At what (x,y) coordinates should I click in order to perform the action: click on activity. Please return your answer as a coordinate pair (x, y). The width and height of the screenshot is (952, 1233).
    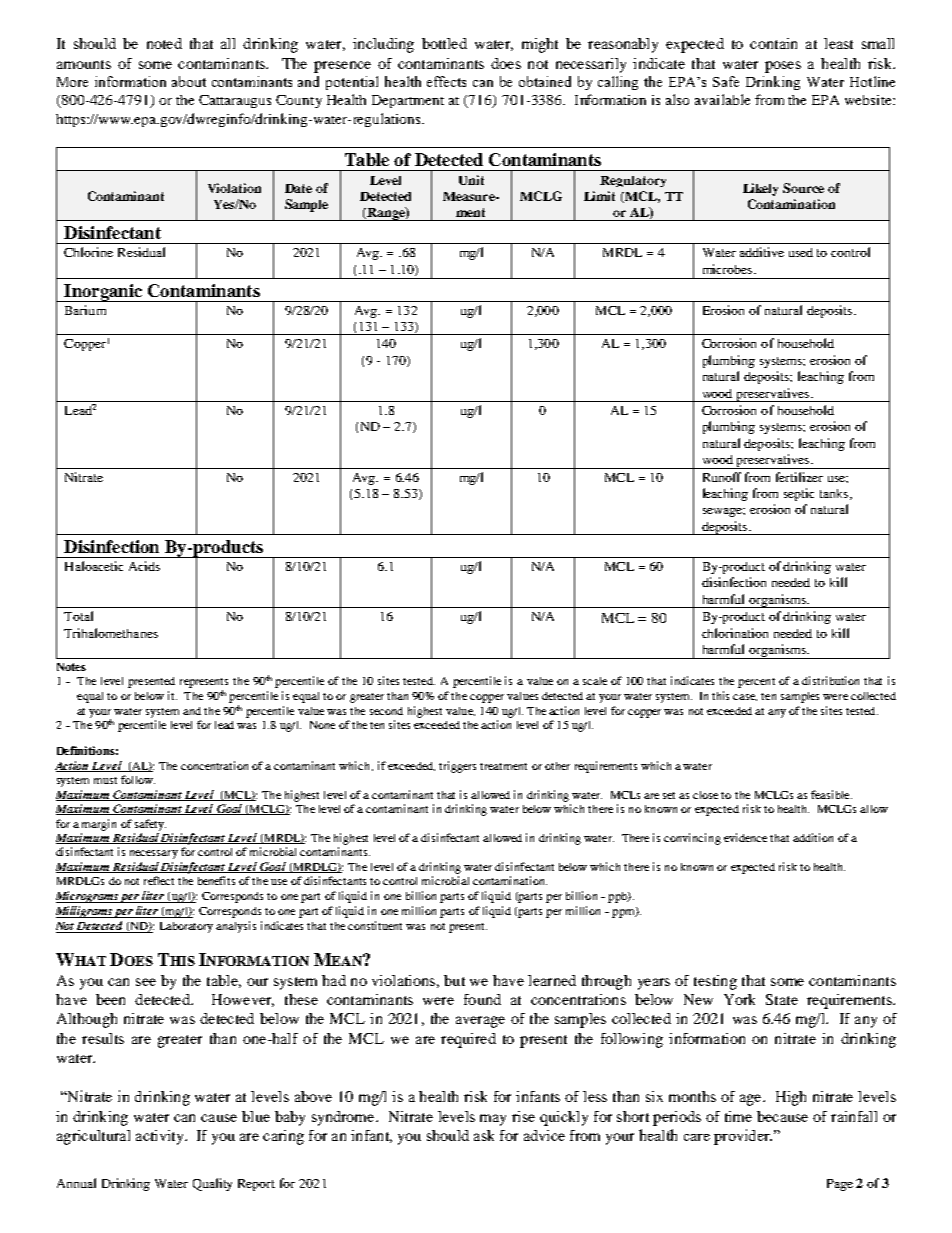
    Looking at the image, I should click on (161, 1137).
